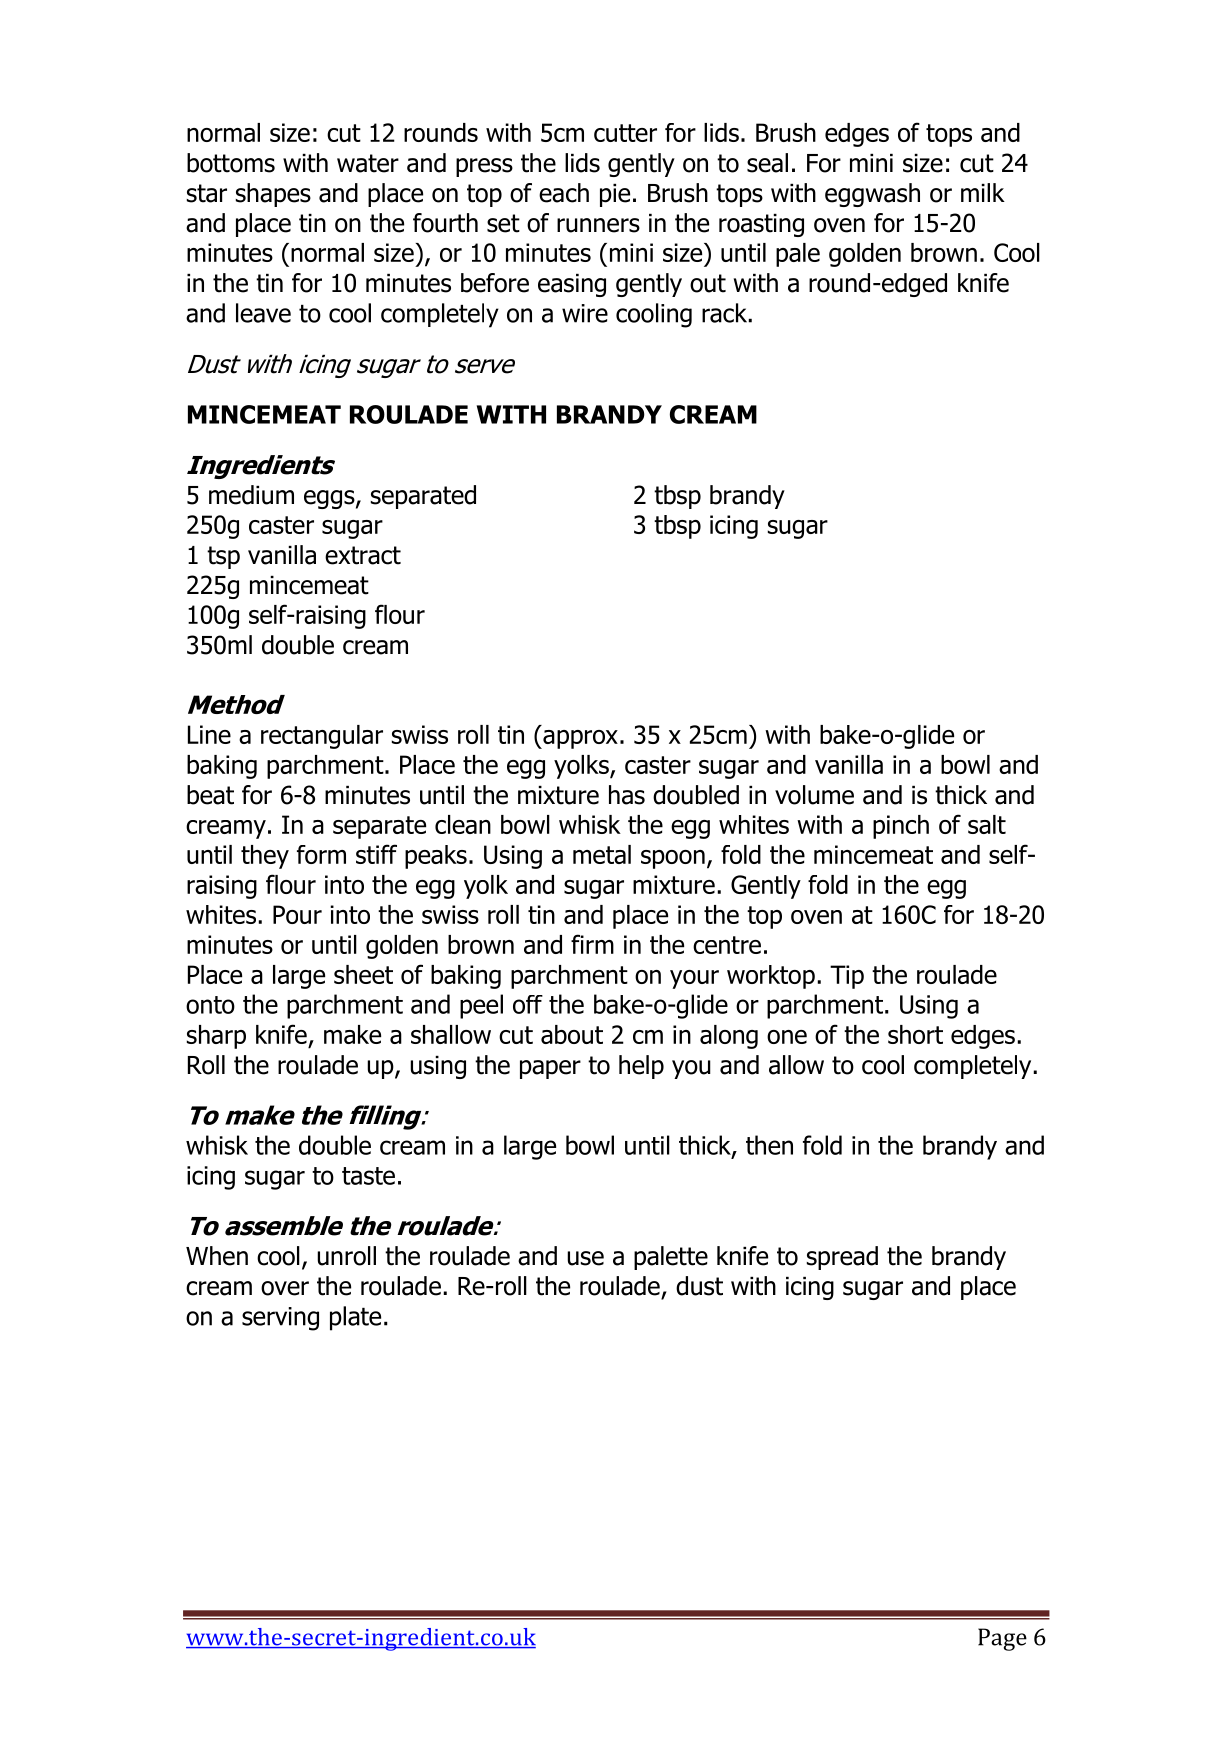 The width and height of the image is (1232, 1743). What do you see at coordinates (915, 1034) in the image?
I see `short` at bounding box center [915, 1034].
